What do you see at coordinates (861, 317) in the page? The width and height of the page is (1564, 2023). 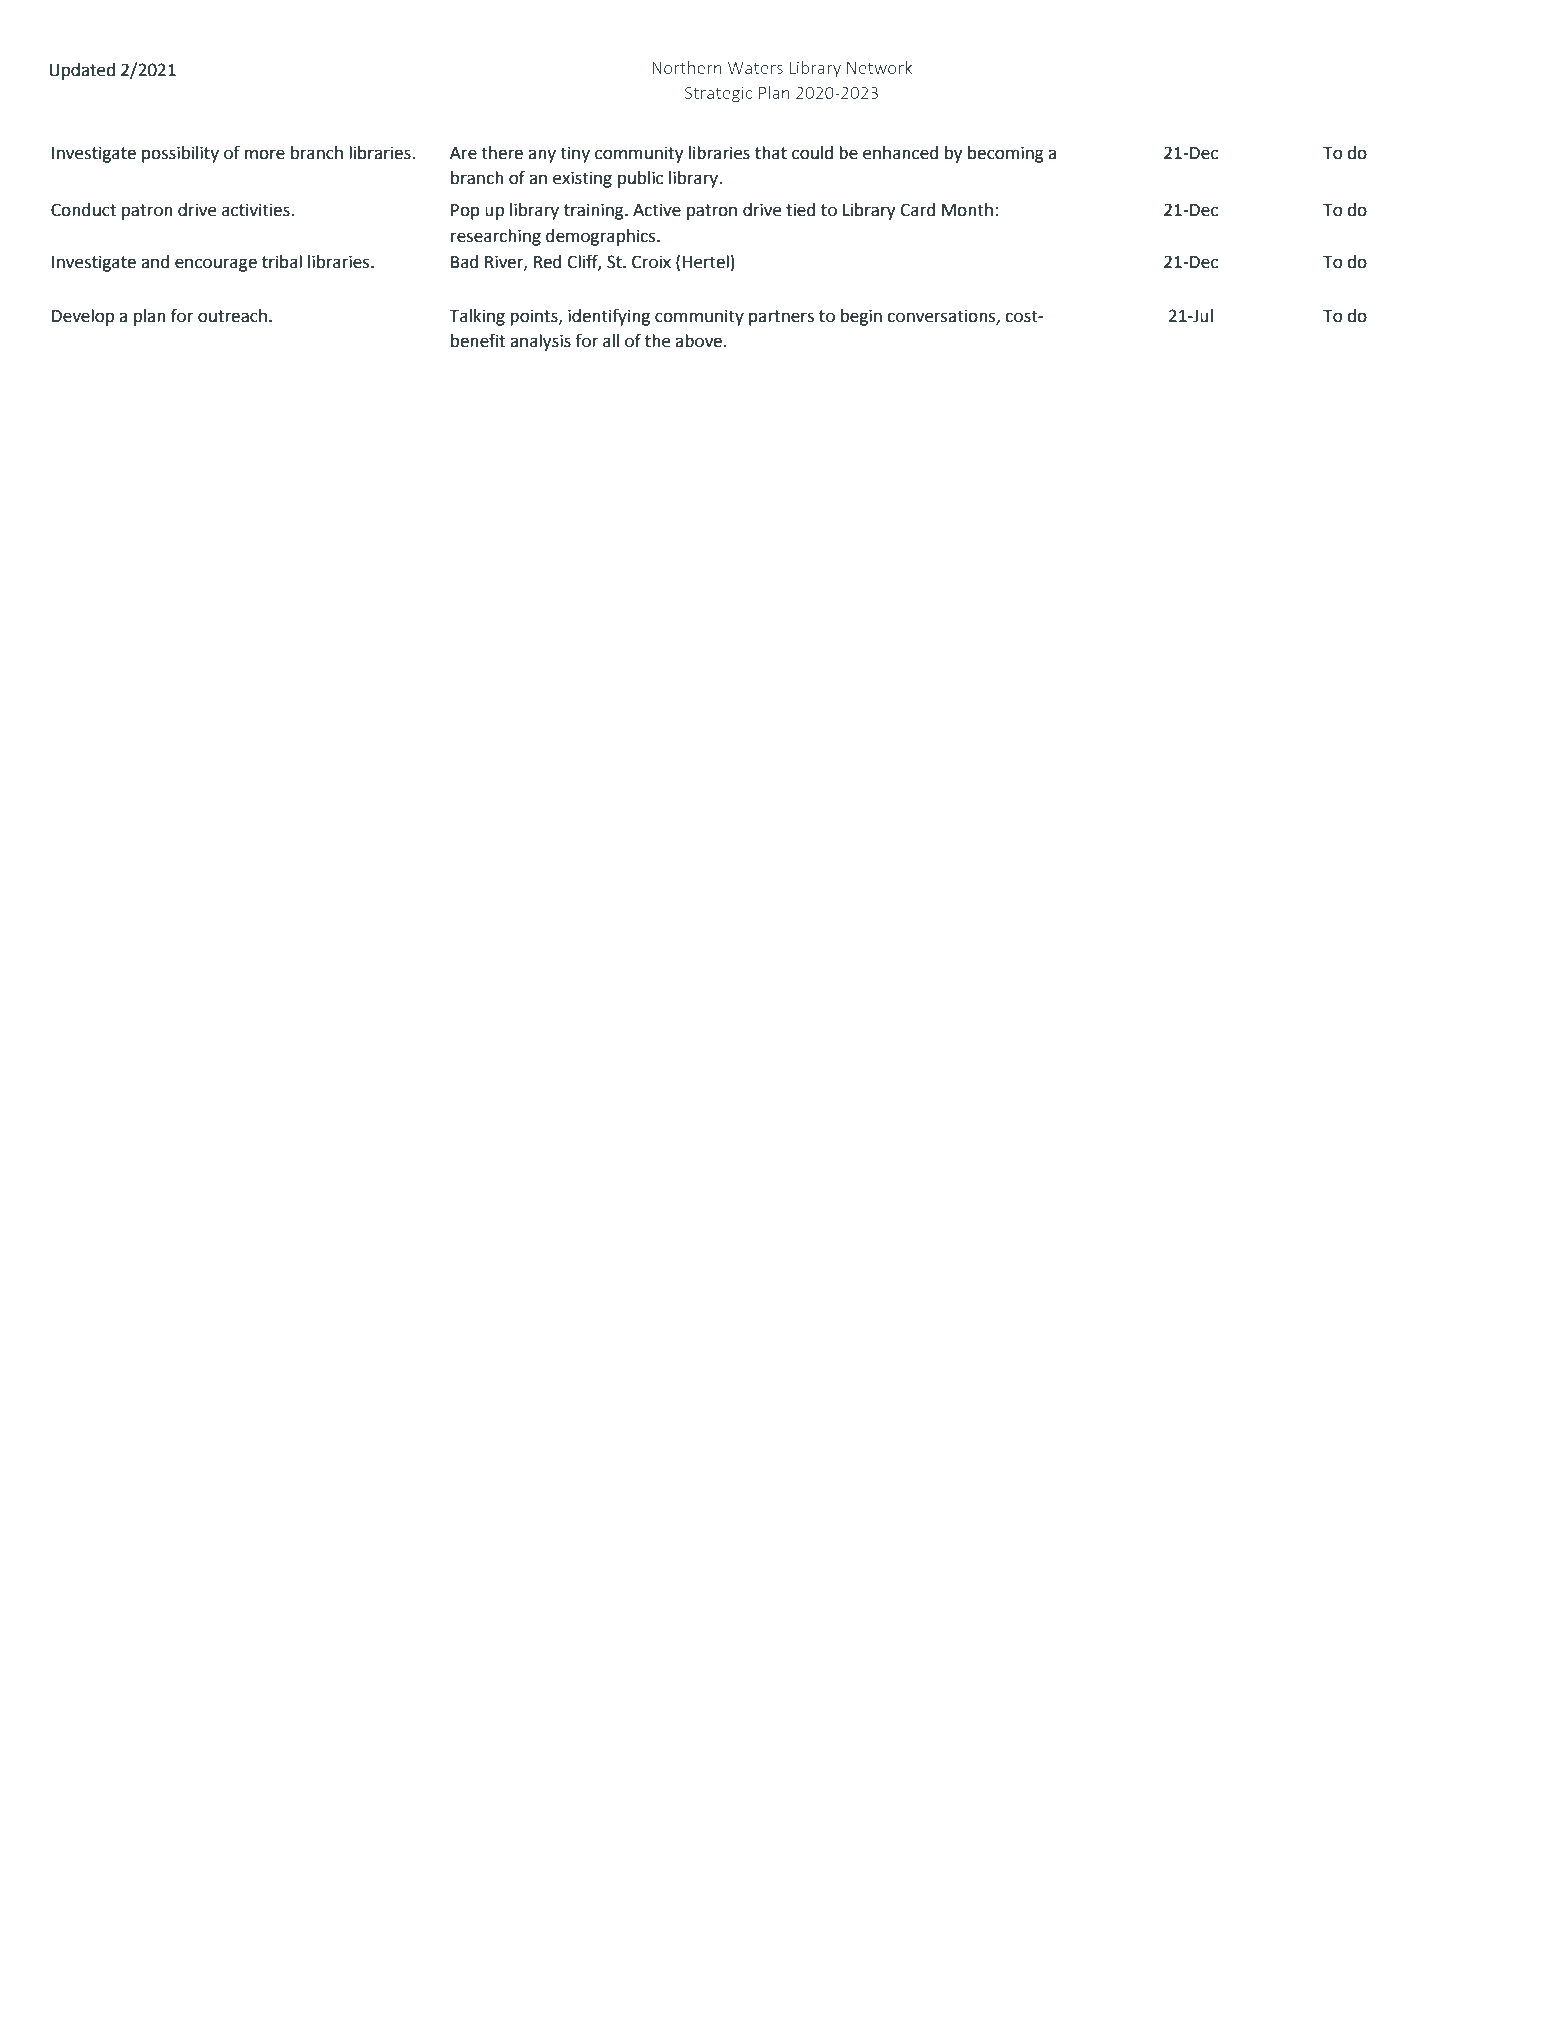 I see `begin` at bounding box center [861, 317].
